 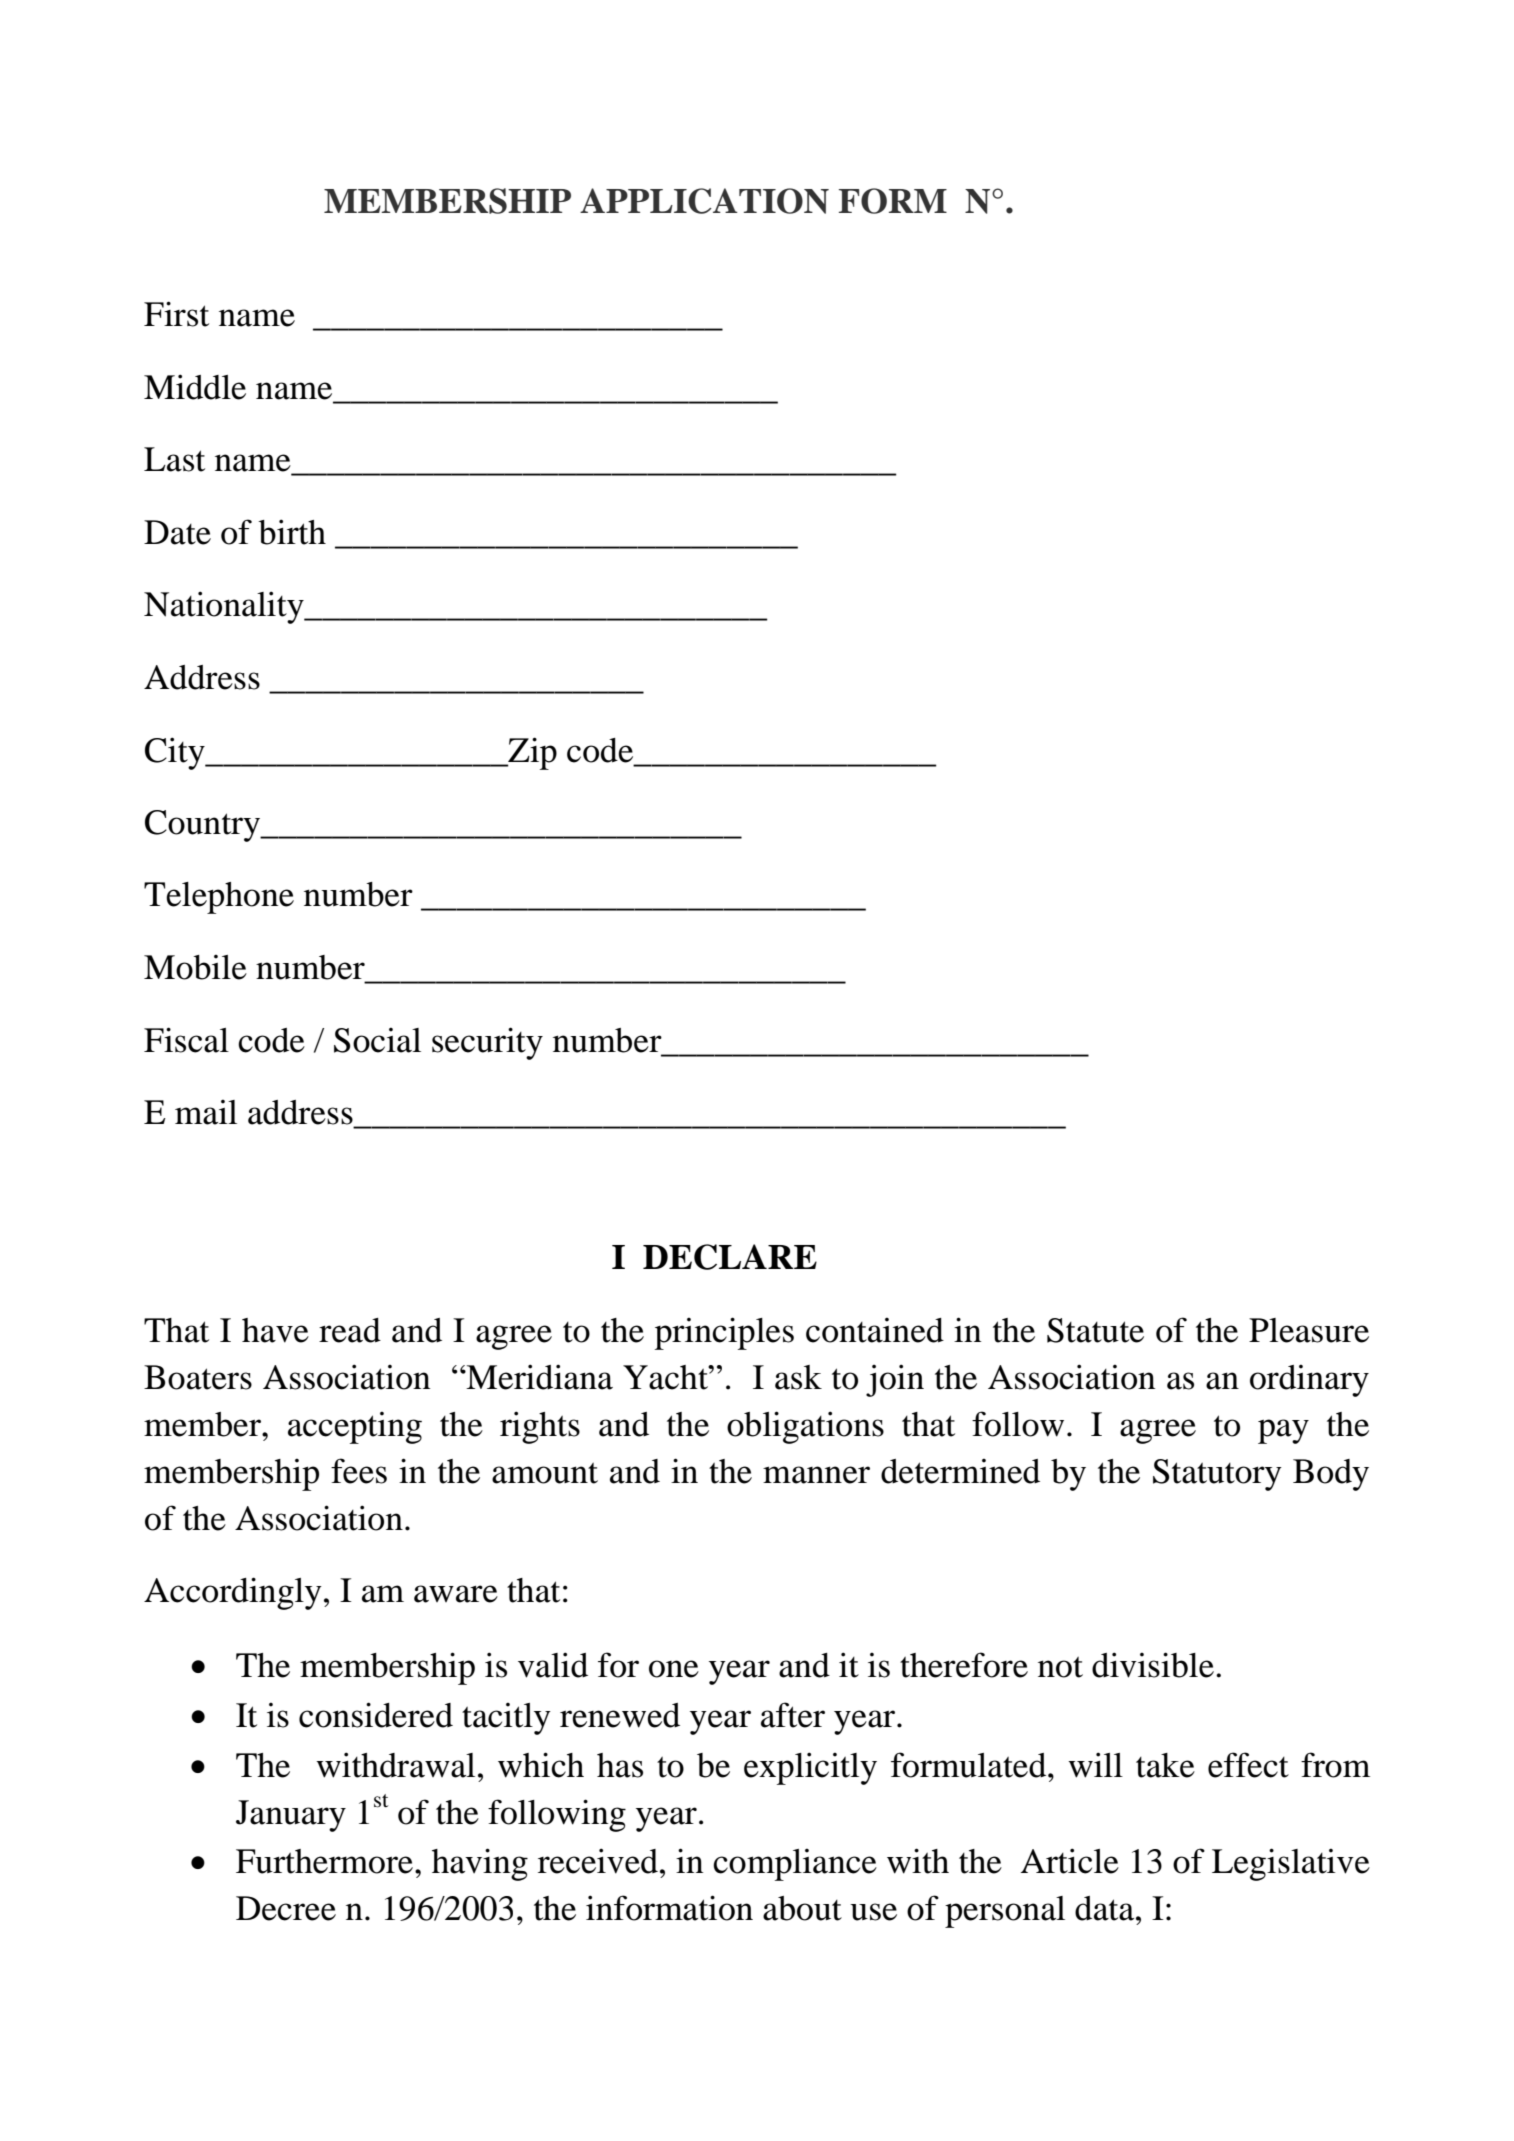 I want to click on security, so click(x=487, y=1043).
